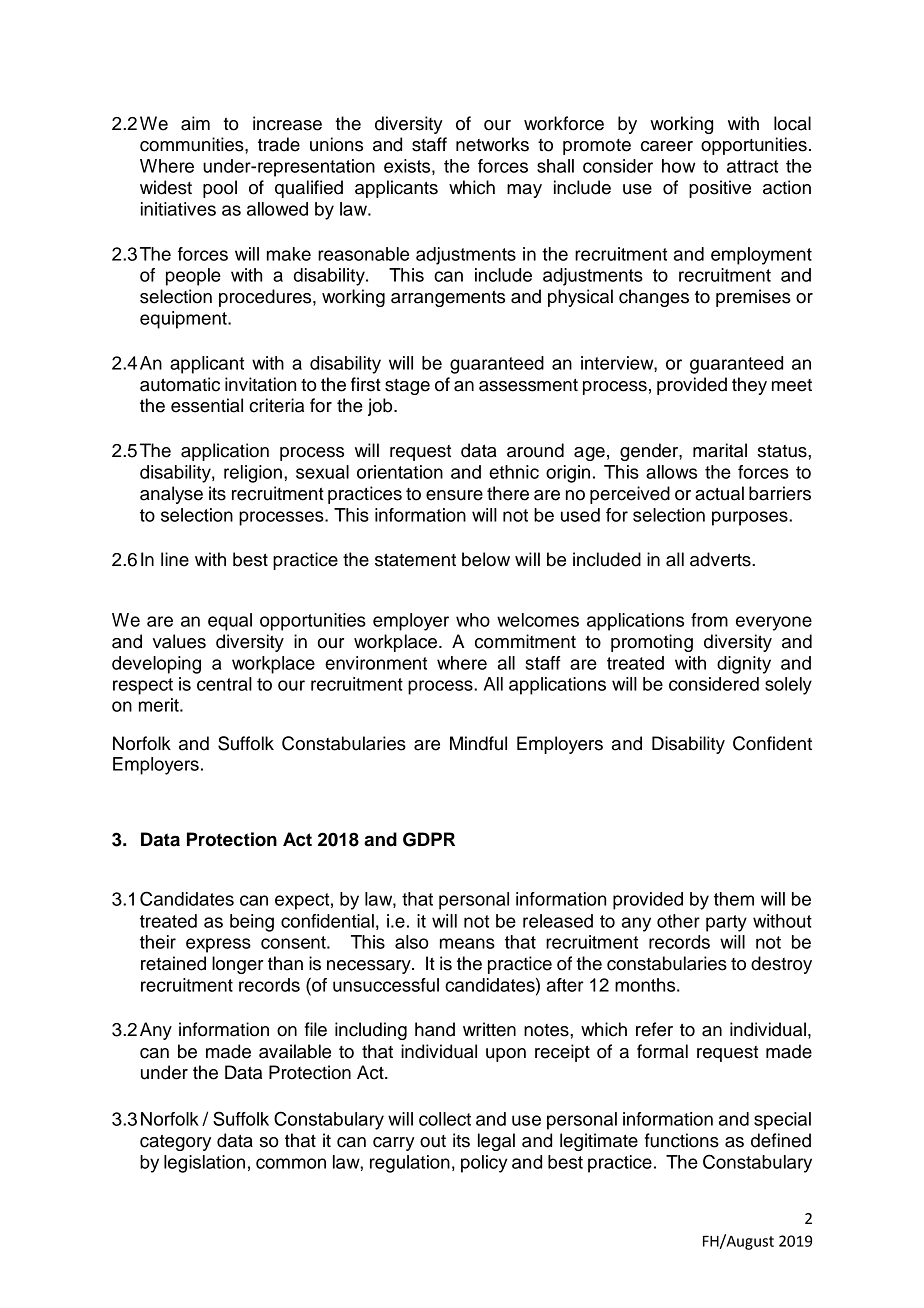  Describe the element at coordinates (445, 1119) in the screenshot. I see `collect` at that location.
